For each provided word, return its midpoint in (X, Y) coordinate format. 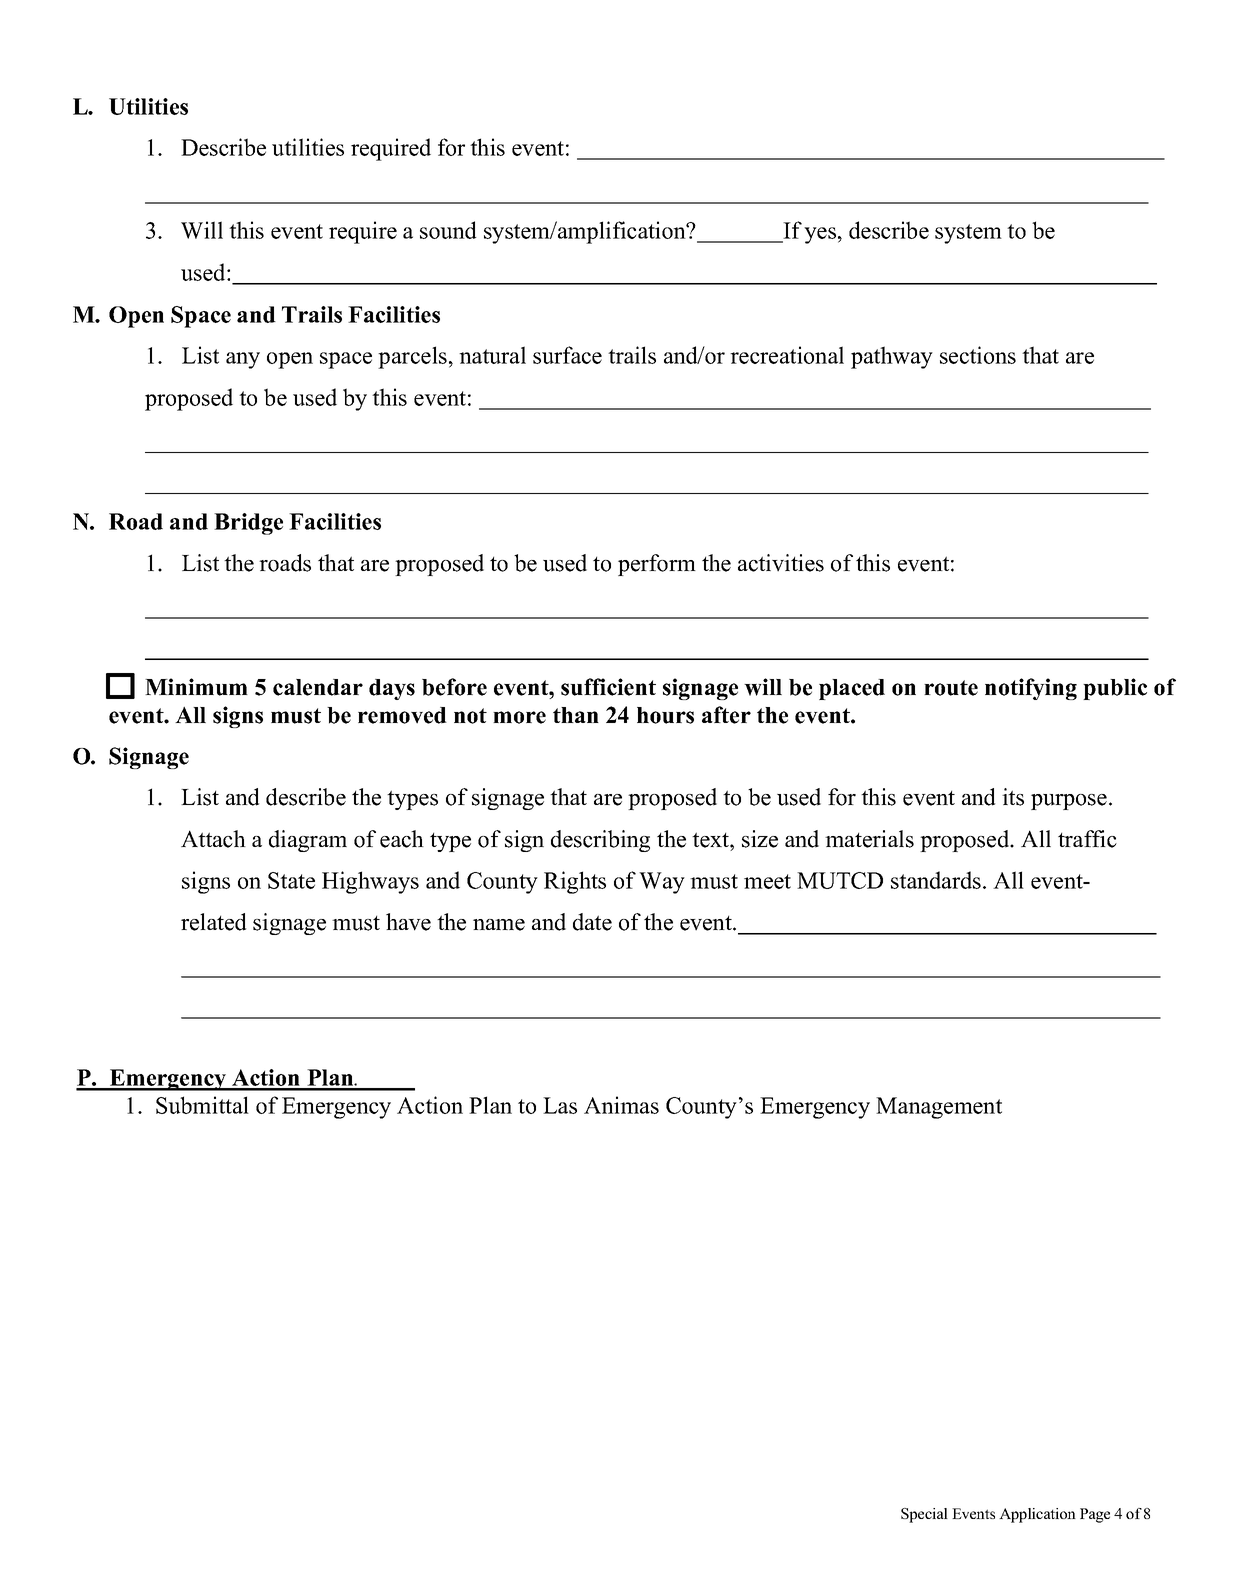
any (243, 360)
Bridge (248, 524)
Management (939, 1108)
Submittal (202, 1105)
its (1013, 797)
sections (978, 355)
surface (567, 355)
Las (560, 1105)
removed (402, 715)
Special (924, 1515)
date (592, 922)
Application (1037, 1515)
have (408, 922)
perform (657, 565)
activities (781, 563)
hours (665, 715)
